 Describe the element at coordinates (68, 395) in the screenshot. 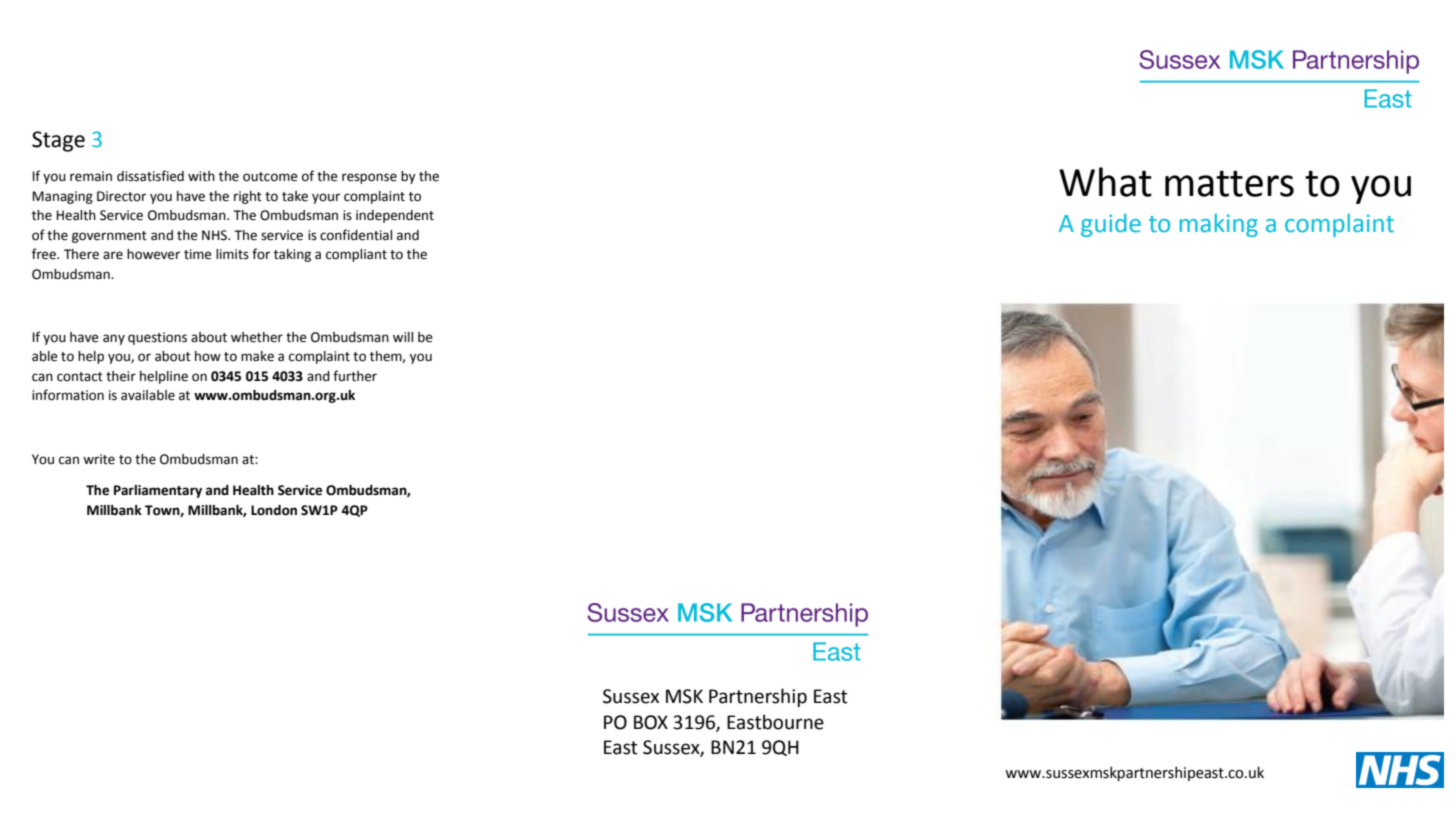

I see `information` at that location.
